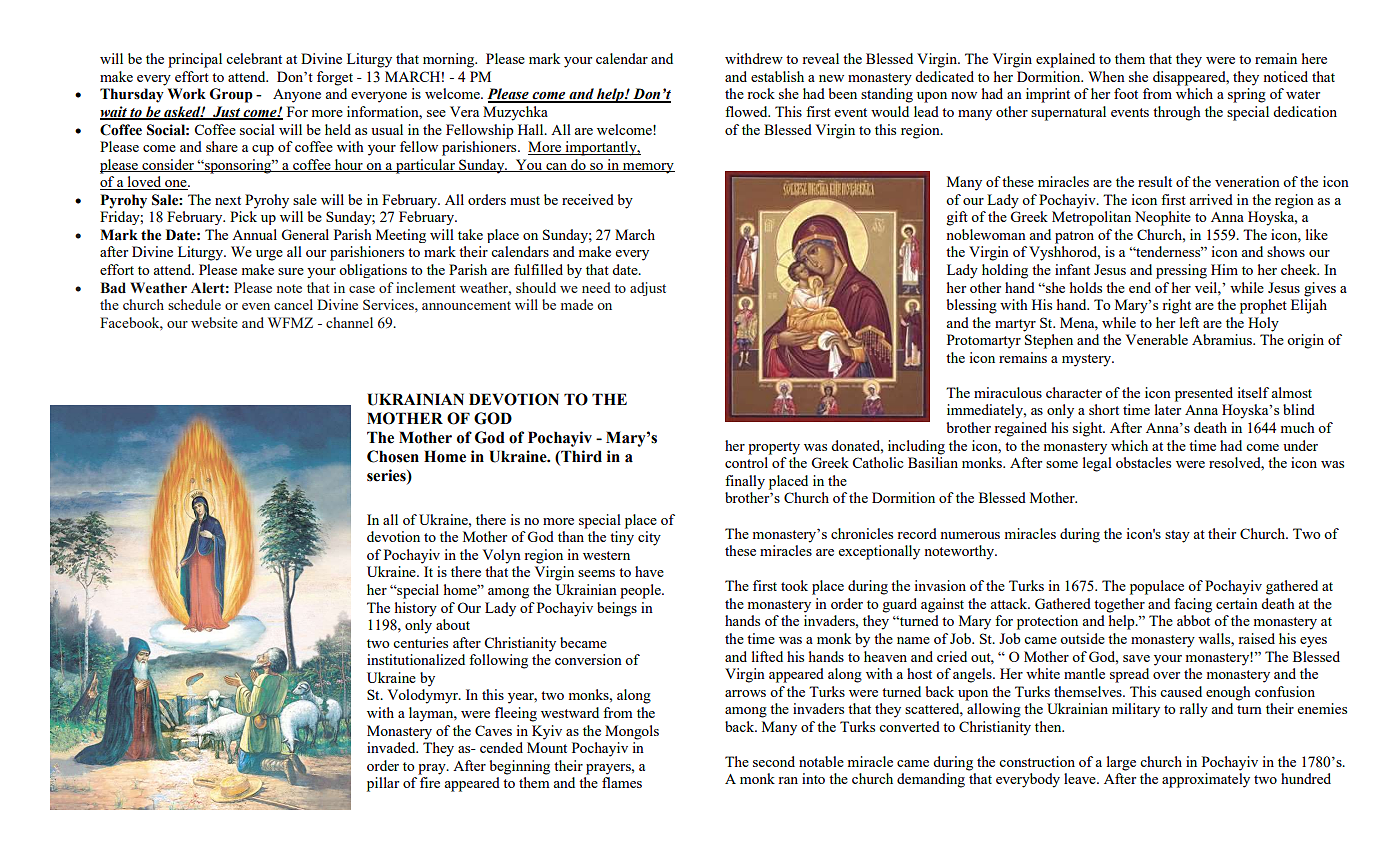  I want to click on foot, so click(1126, 93).
